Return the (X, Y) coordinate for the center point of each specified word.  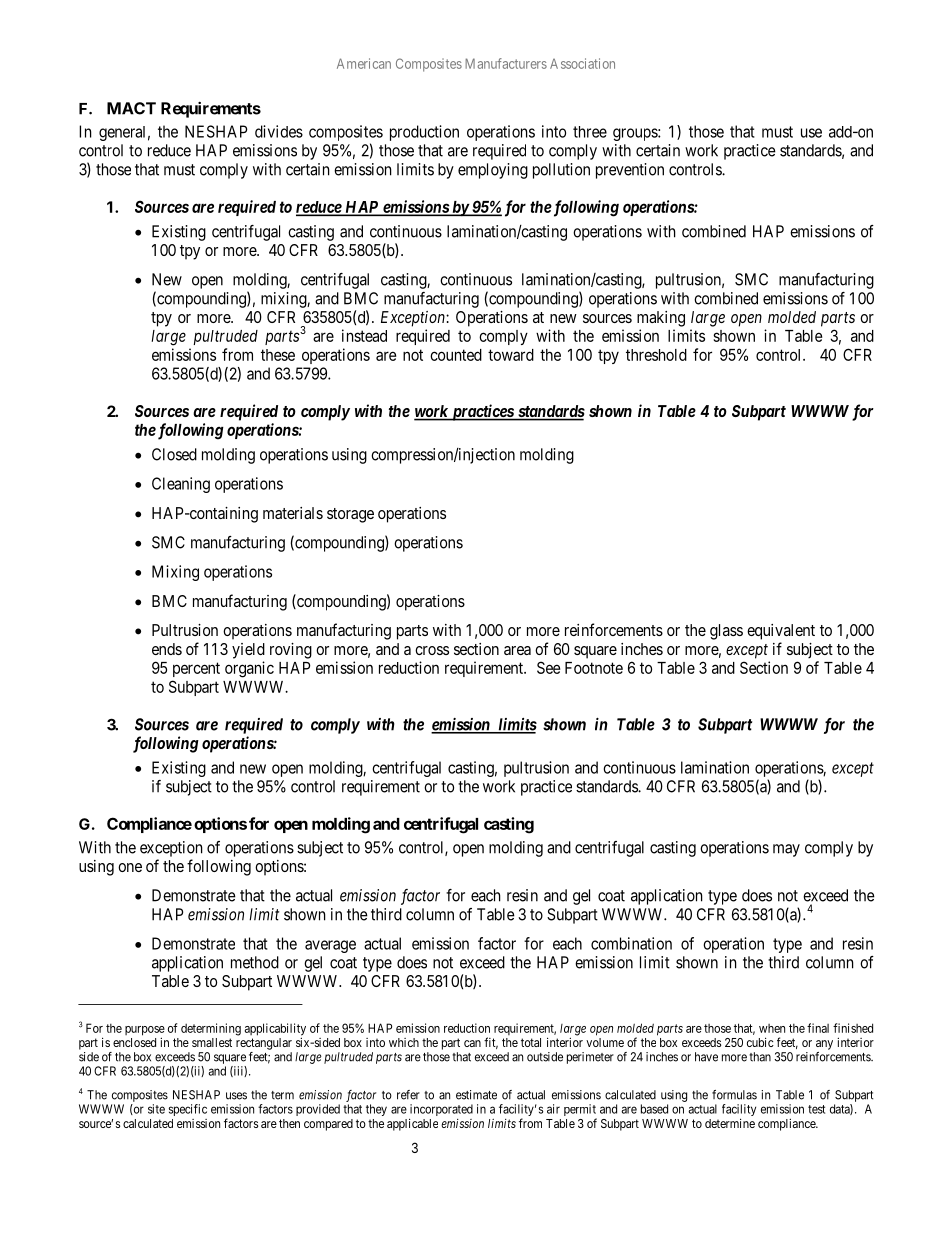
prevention (630, 171)
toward (511, 355)
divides (279, 131)
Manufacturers (506, 63)
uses (236, 1096)
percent (196, 669)
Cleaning (181, 485)
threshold (656, 355)
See (549, 667)
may (786, 850)
